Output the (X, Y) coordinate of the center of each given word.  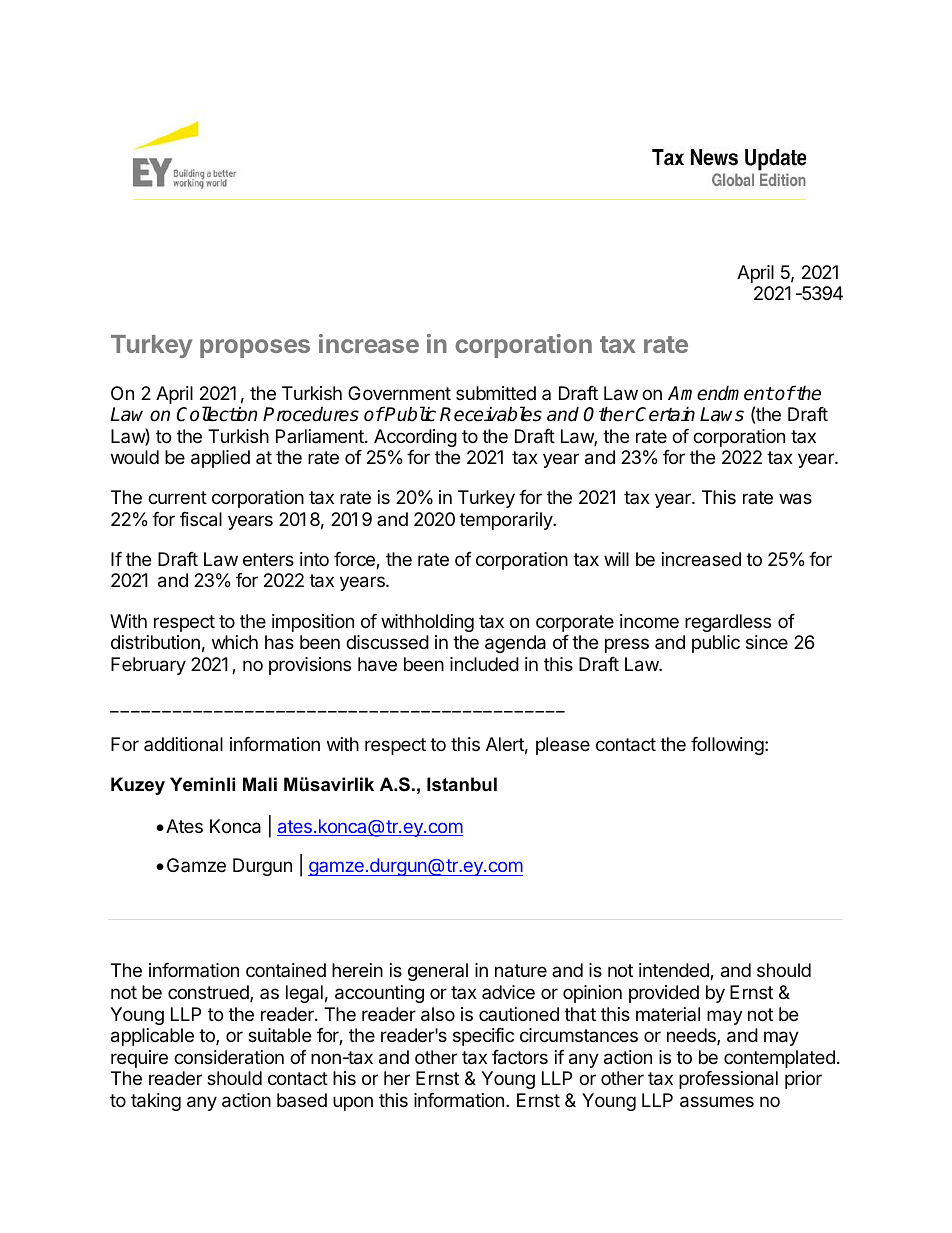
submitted (496, 393)
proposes (255, 348)
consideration (229, 1057)
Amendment (721, 393)
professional (728, 1080)
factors (520, 1057)
